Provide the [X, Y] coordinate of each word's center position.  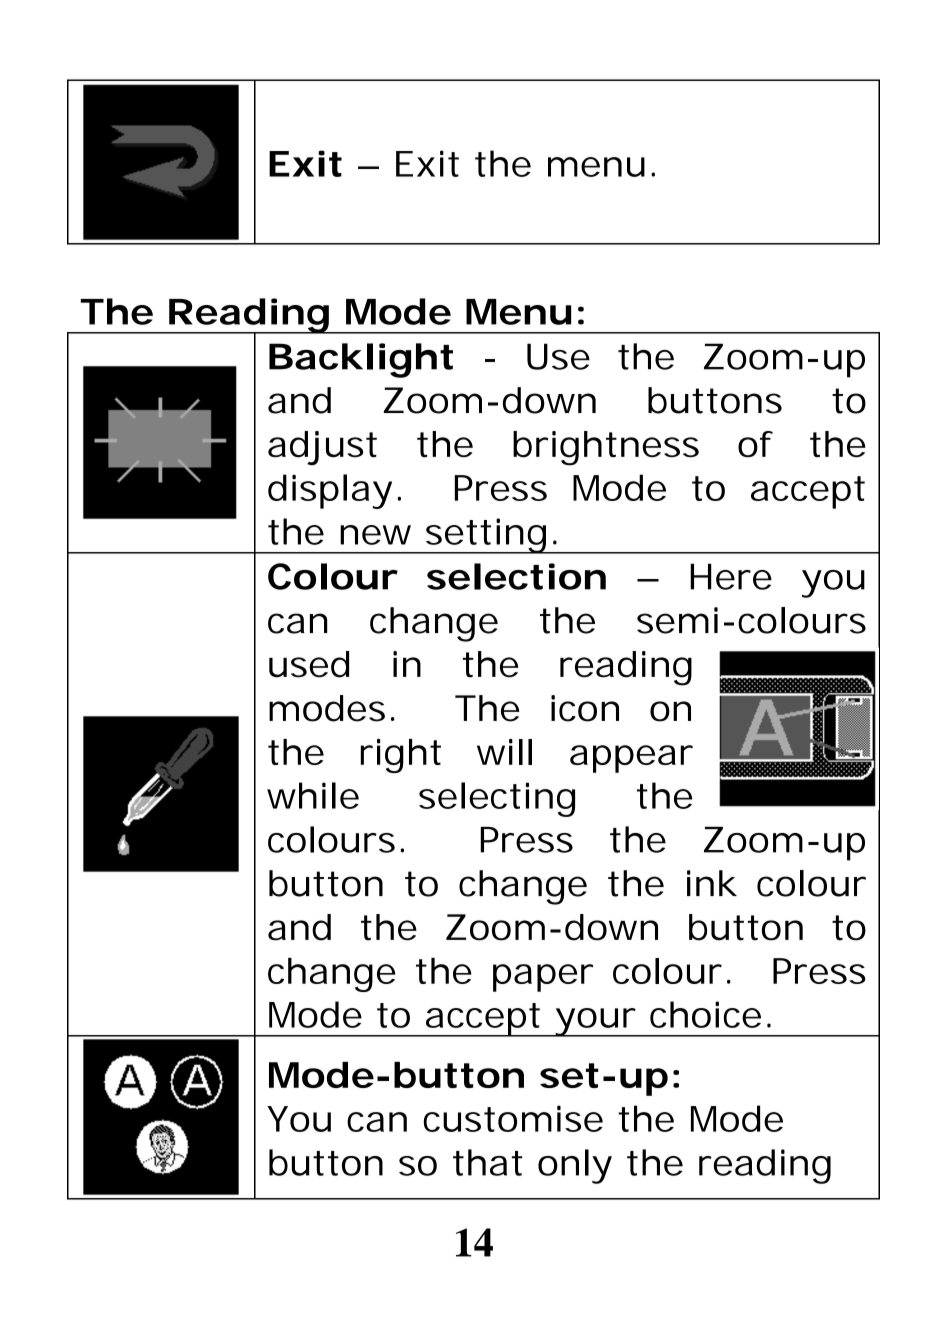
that [488, 1162]
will [504, 752]
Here [731, 576]
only [575, 1166]
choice [705, 1014]
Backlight [361, 360]
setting [485, 536]
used [309, 664]
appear [631, 759]
